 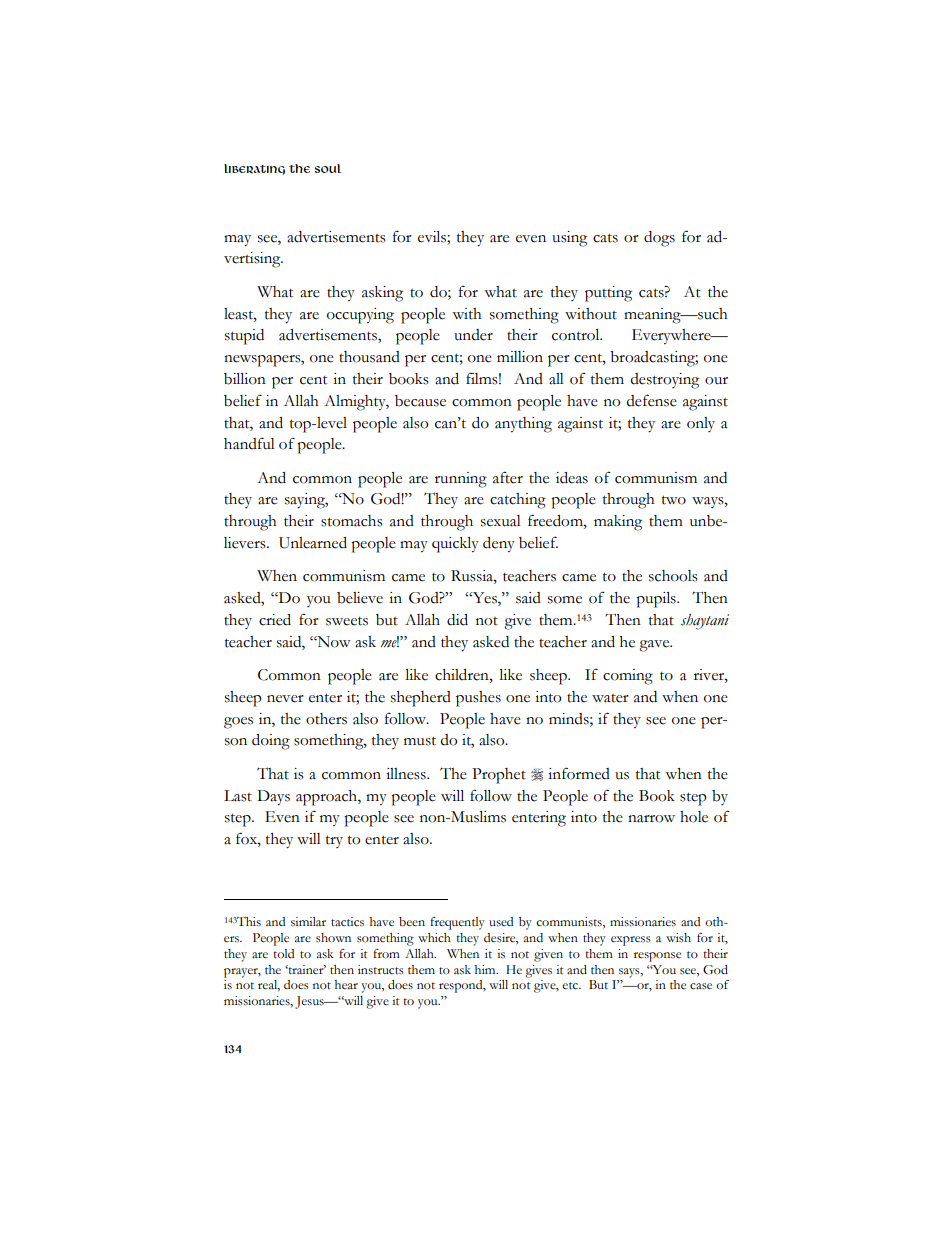 I want to click on evils, so click(x=433, y=237).
